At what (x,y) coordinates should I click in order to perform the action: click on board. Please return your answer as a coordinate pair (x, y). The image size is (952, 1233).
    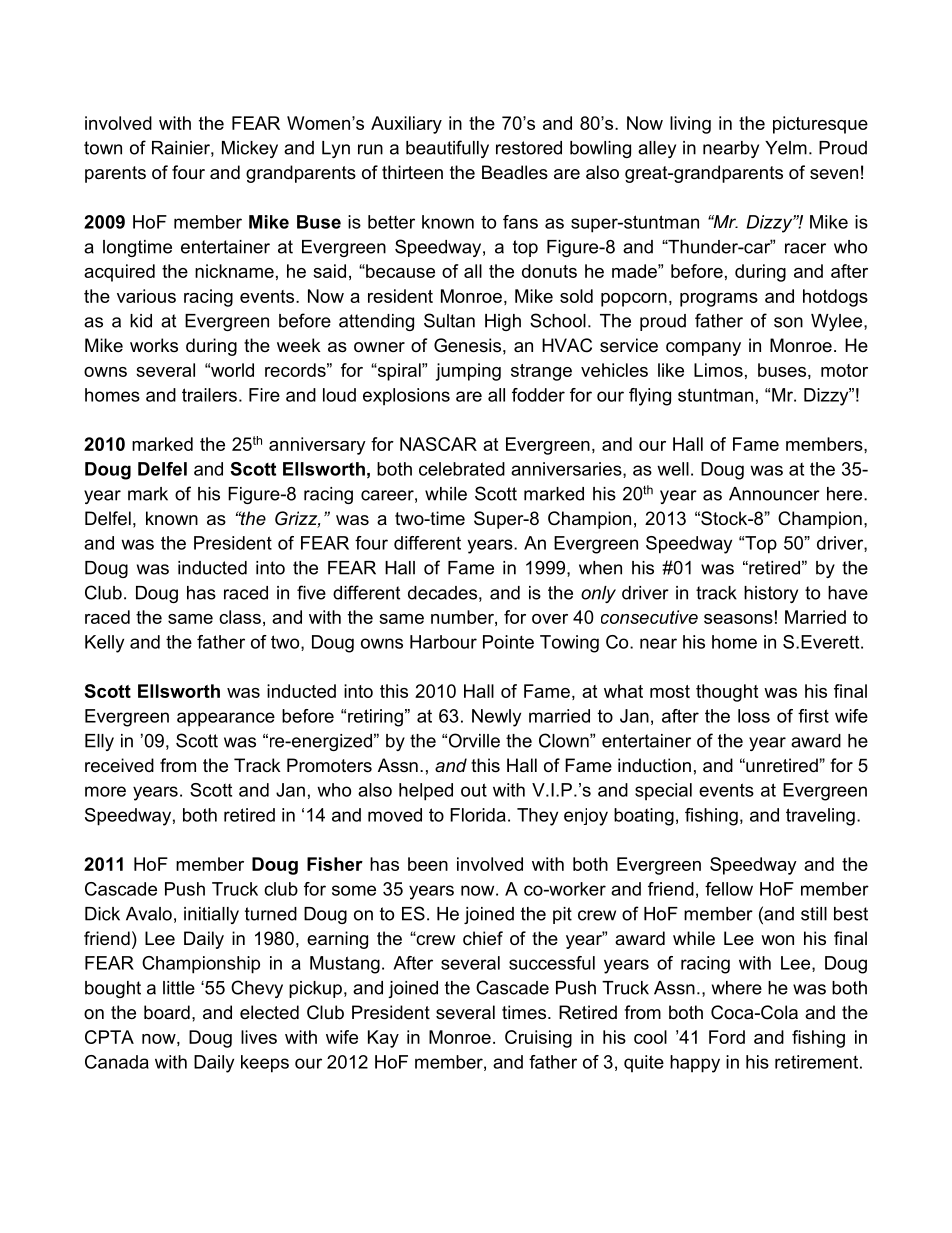
    Looking at the image, I should click on (167, 1012).
